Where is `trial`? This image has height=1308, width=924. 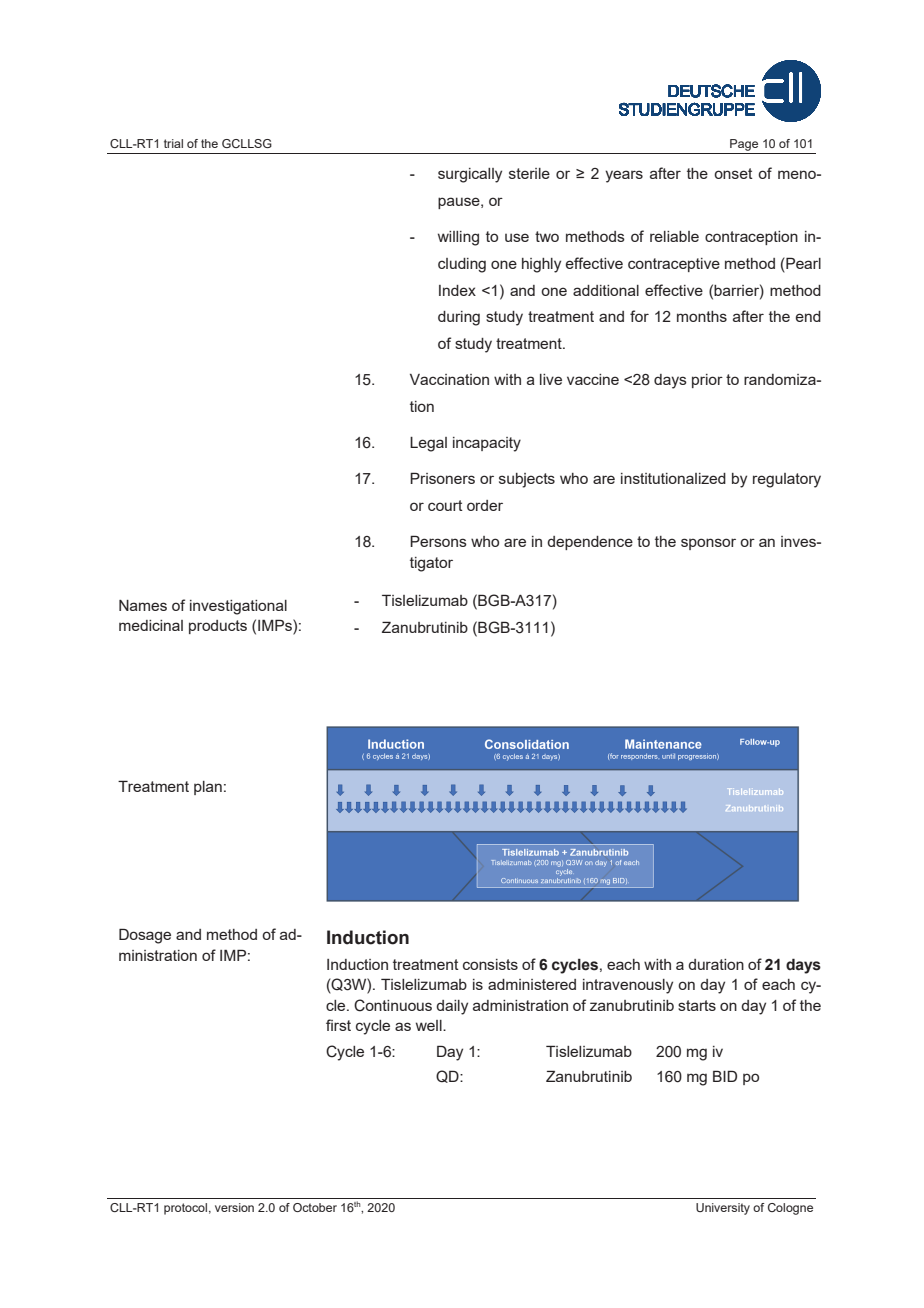 trial is located at coordinates (173, 143).
